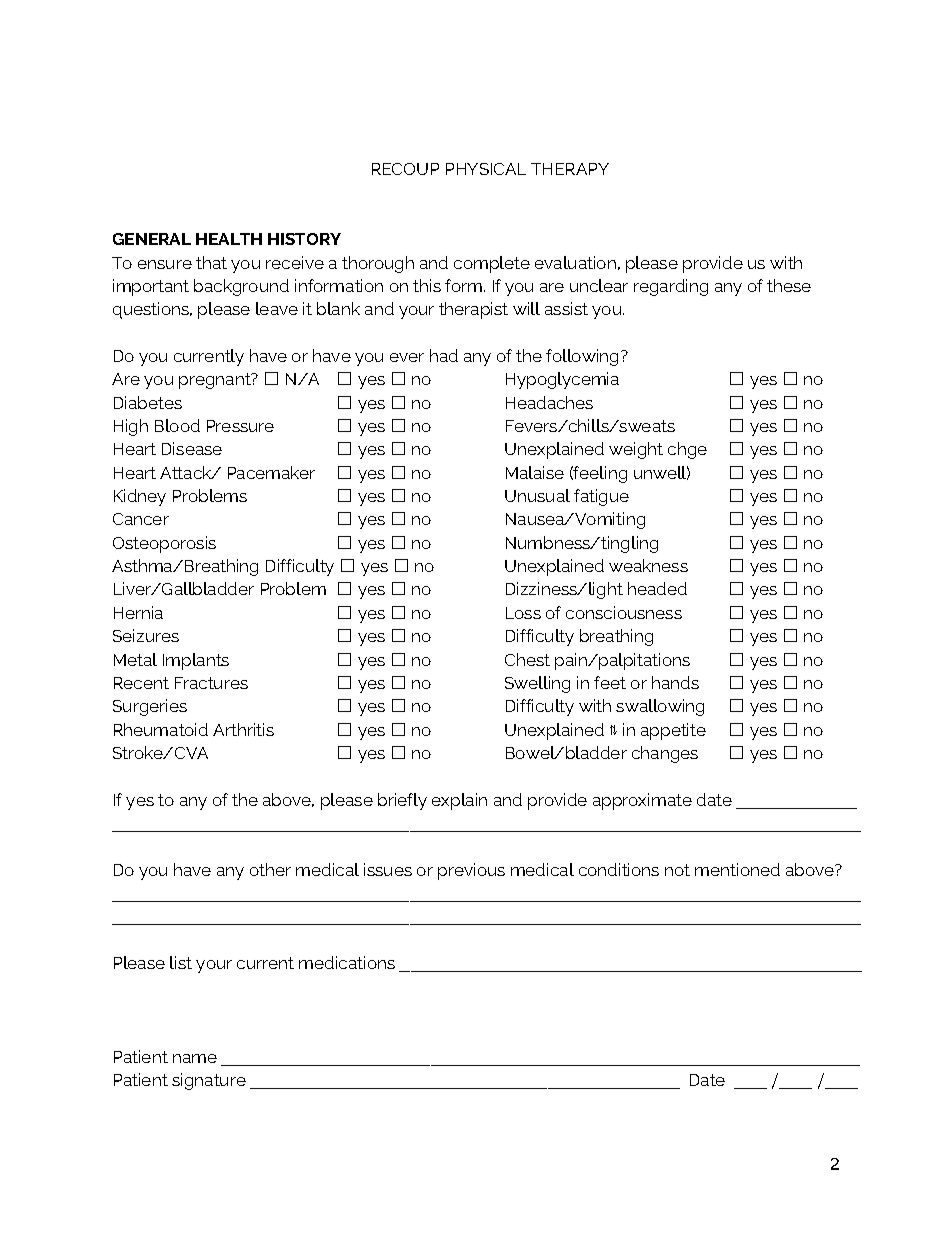  I want to click on regarding, so click(671, 287).
